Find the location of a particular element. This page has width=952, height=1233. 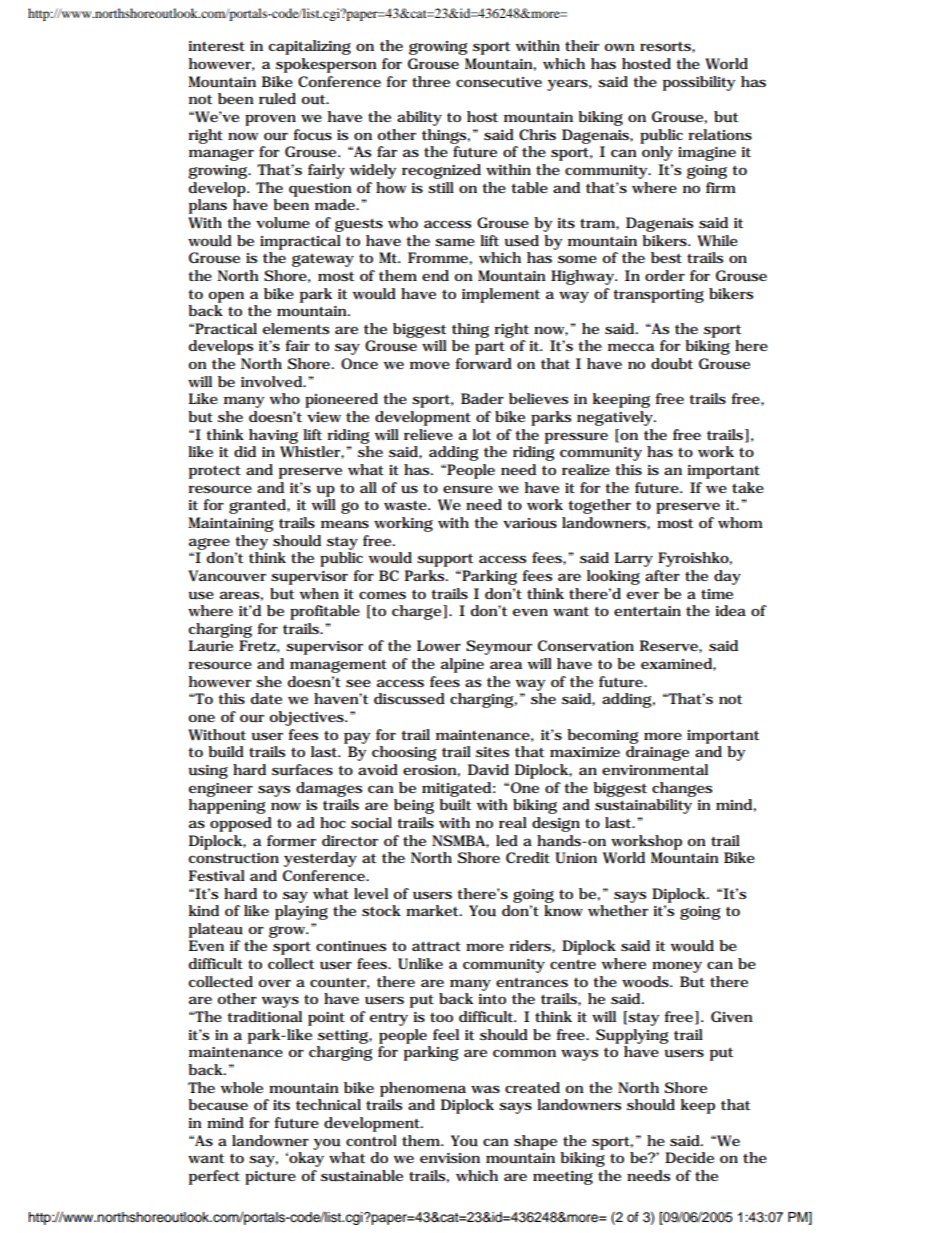

Seymour is located at coordinates (499, 647).
